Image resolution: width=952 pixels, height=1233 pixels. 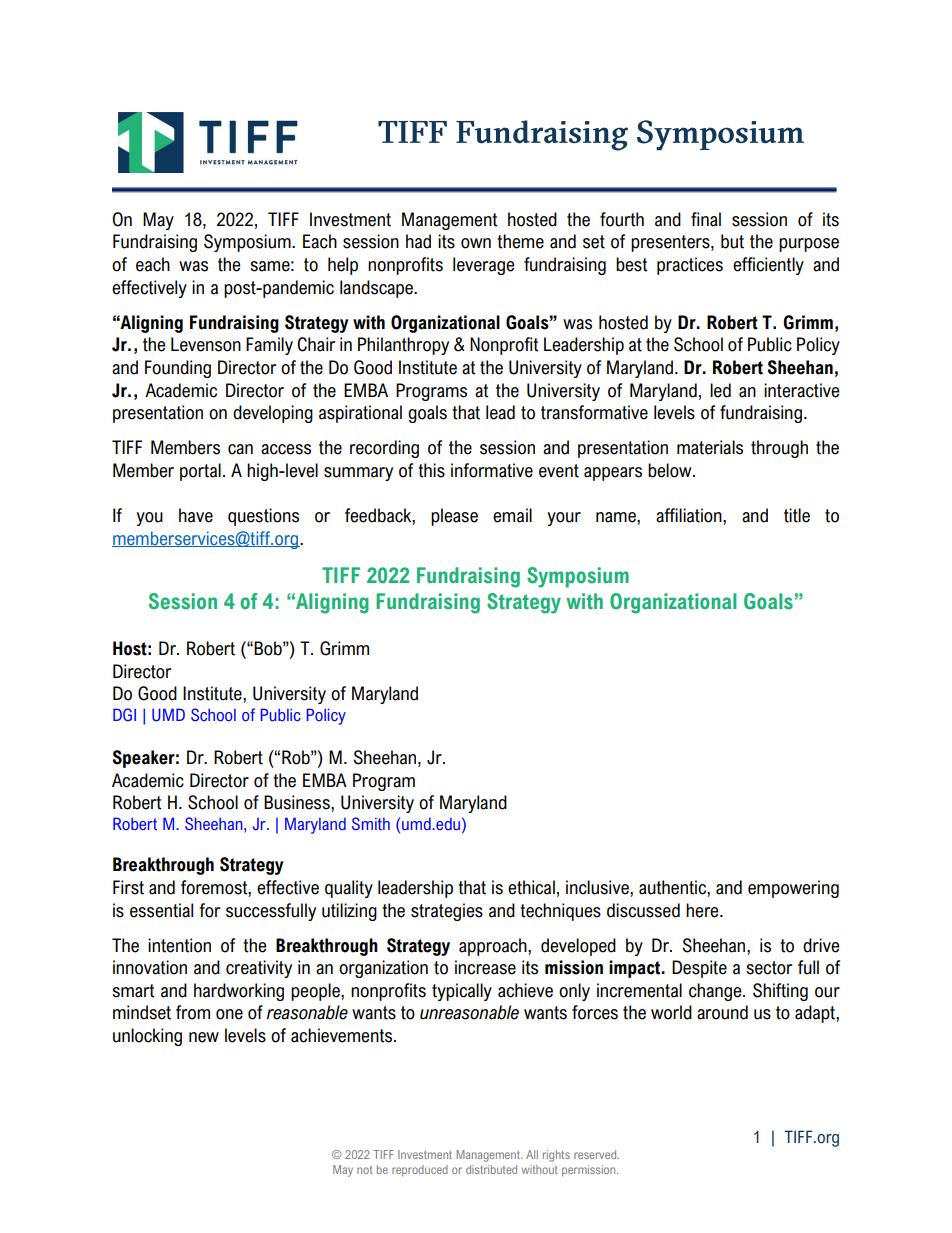 I want to click on efficiently, so click(x=768, y=266).
